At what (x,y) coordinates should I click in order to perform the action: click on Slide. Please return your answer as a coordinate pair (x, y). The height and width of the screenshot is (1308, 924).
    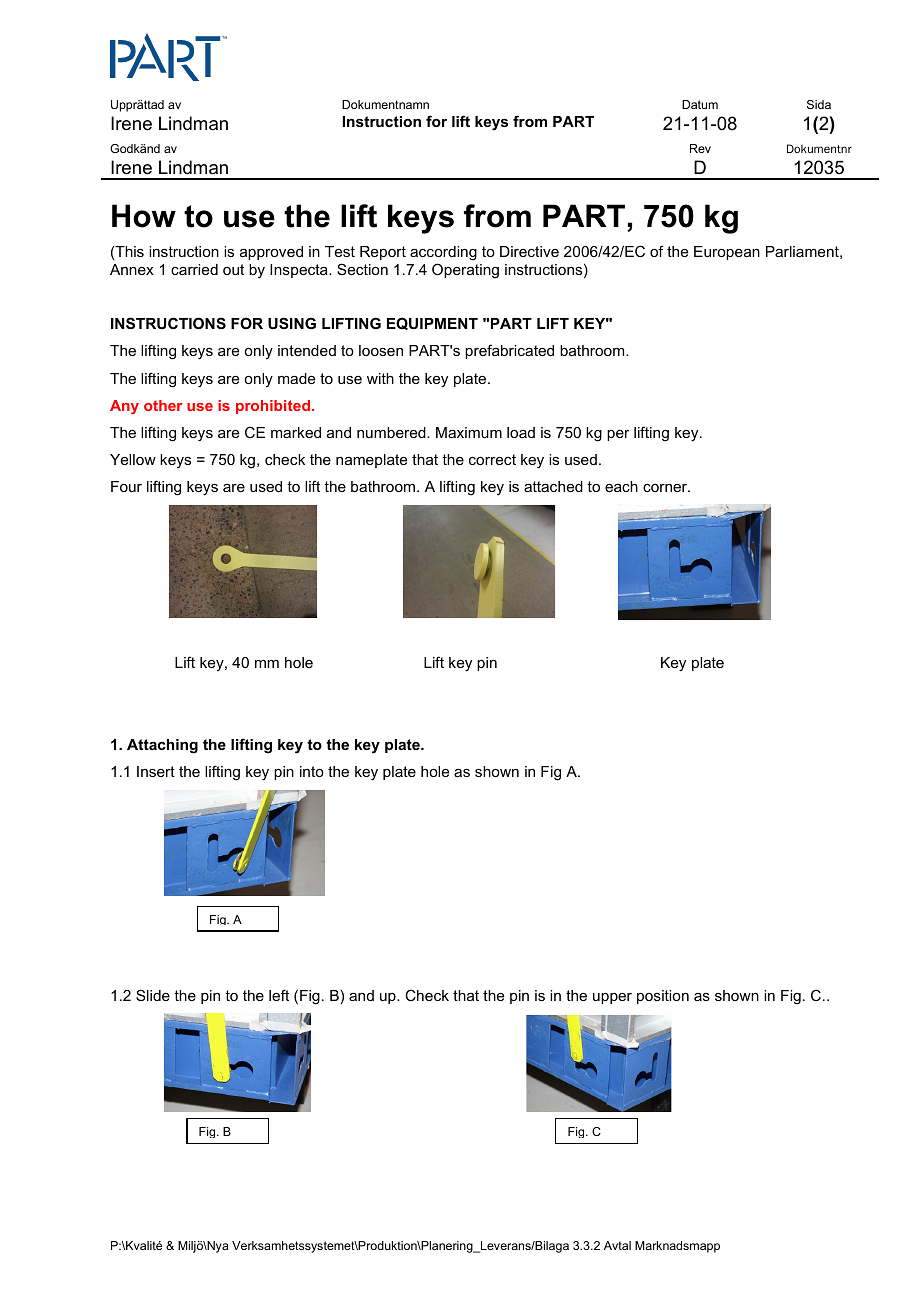
    Looking at the image, I should click on (153, 995).
